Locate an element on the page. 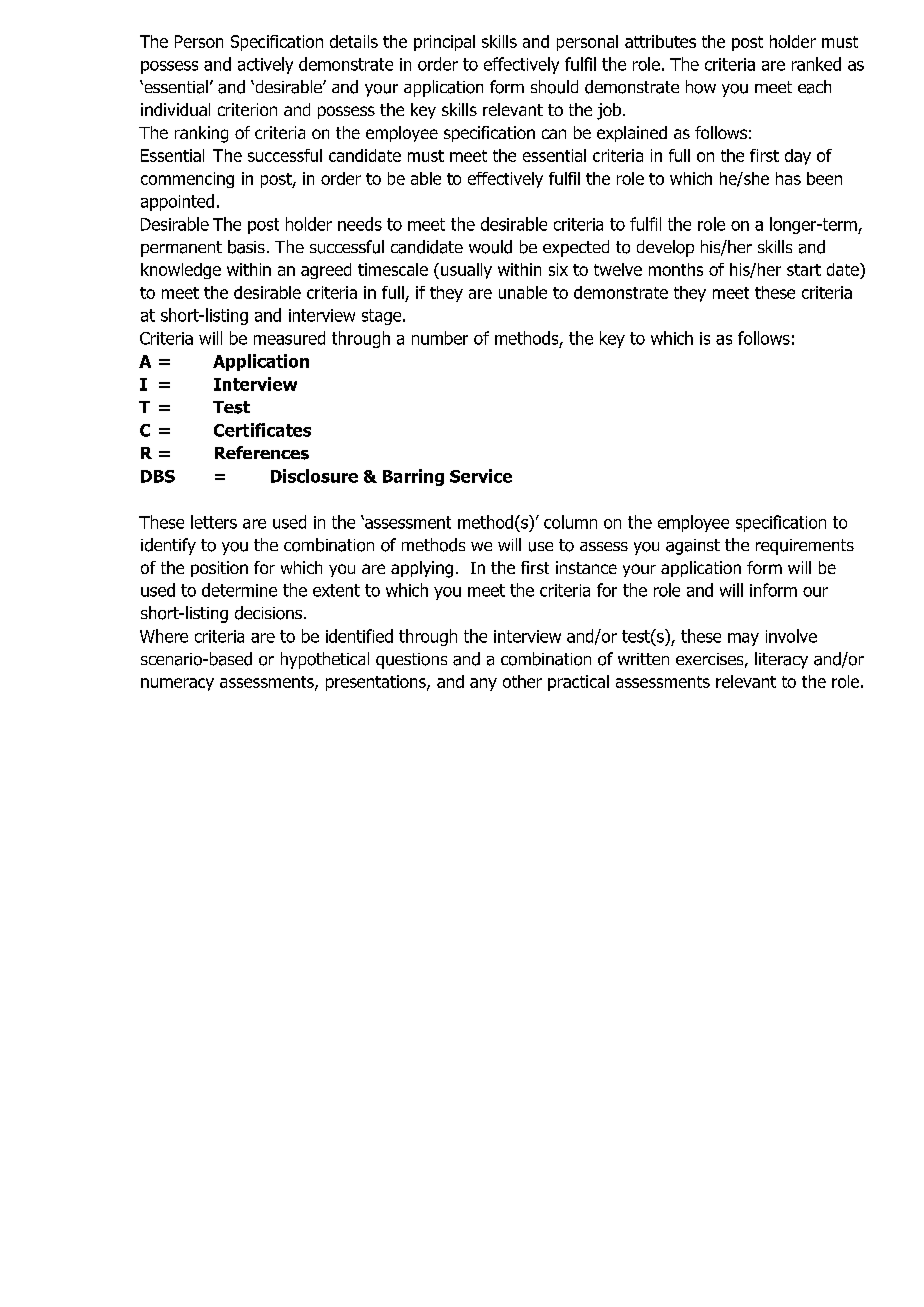 This page has width=924, height=1307. requirements is located at coordinates (805, 547).
